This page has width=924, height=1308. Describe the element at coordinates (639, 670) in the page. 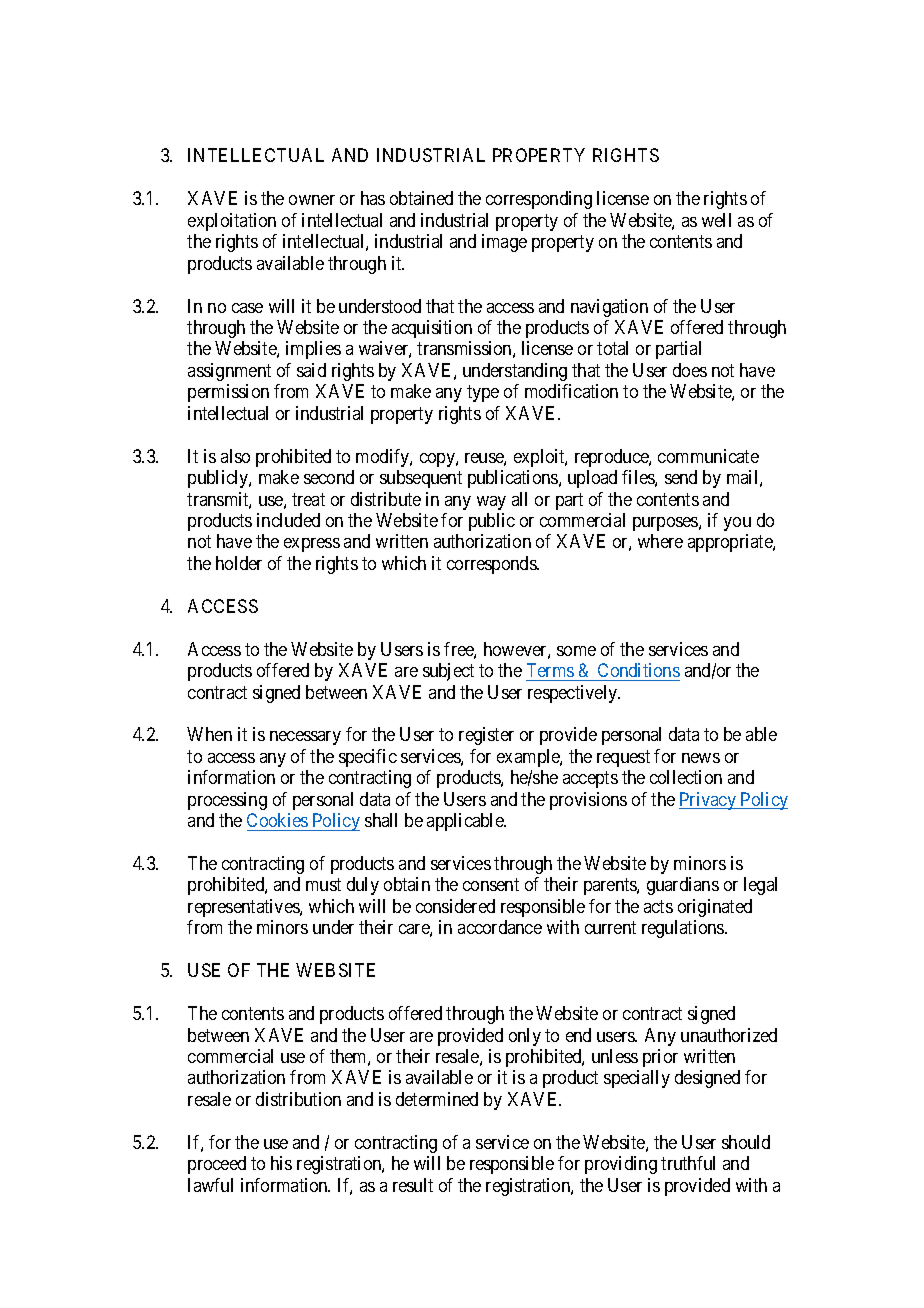

I see `Conditions` at that location.
